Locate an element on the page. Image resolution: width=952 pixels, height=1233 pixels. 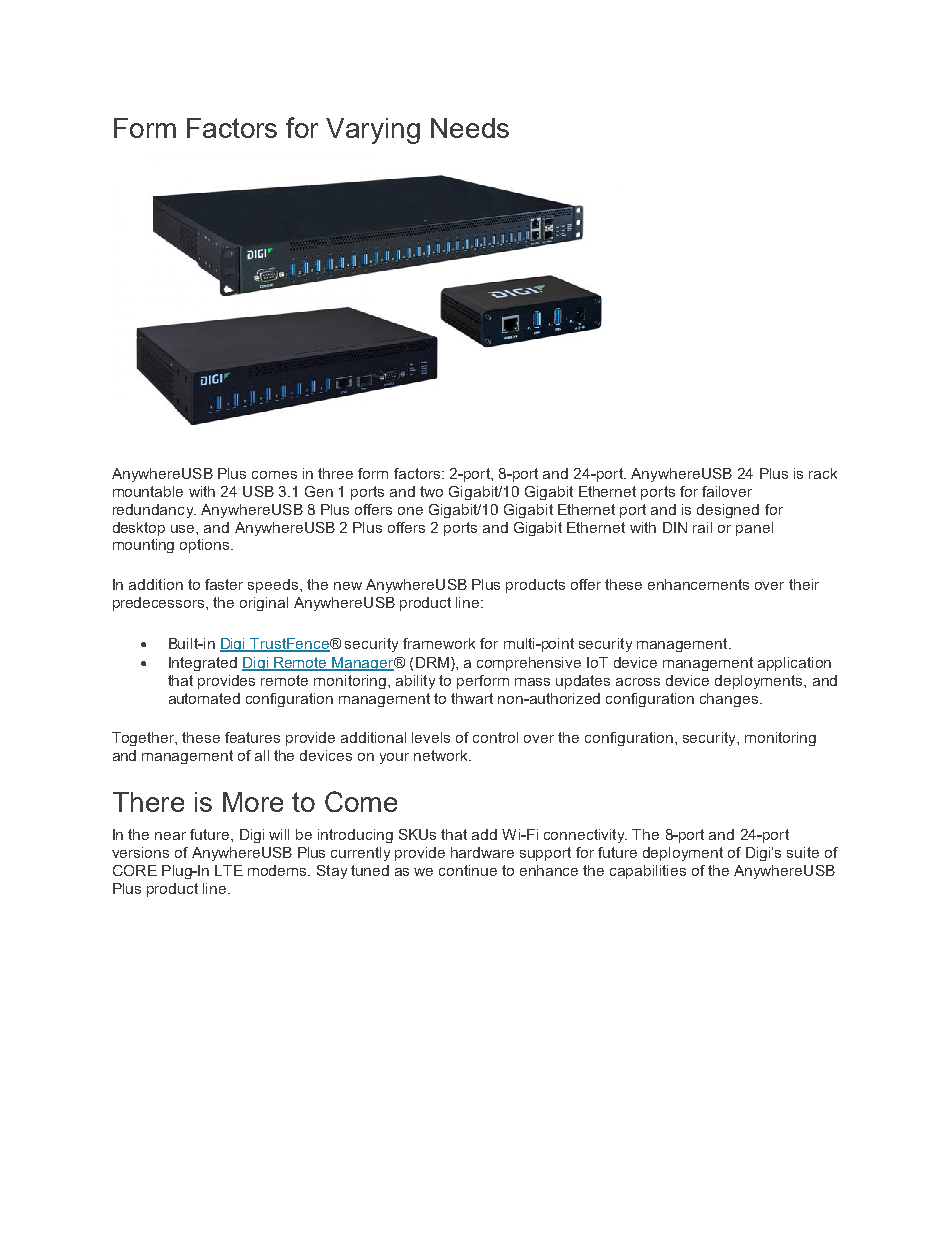
Varying is located at coordinates (373, 131).
